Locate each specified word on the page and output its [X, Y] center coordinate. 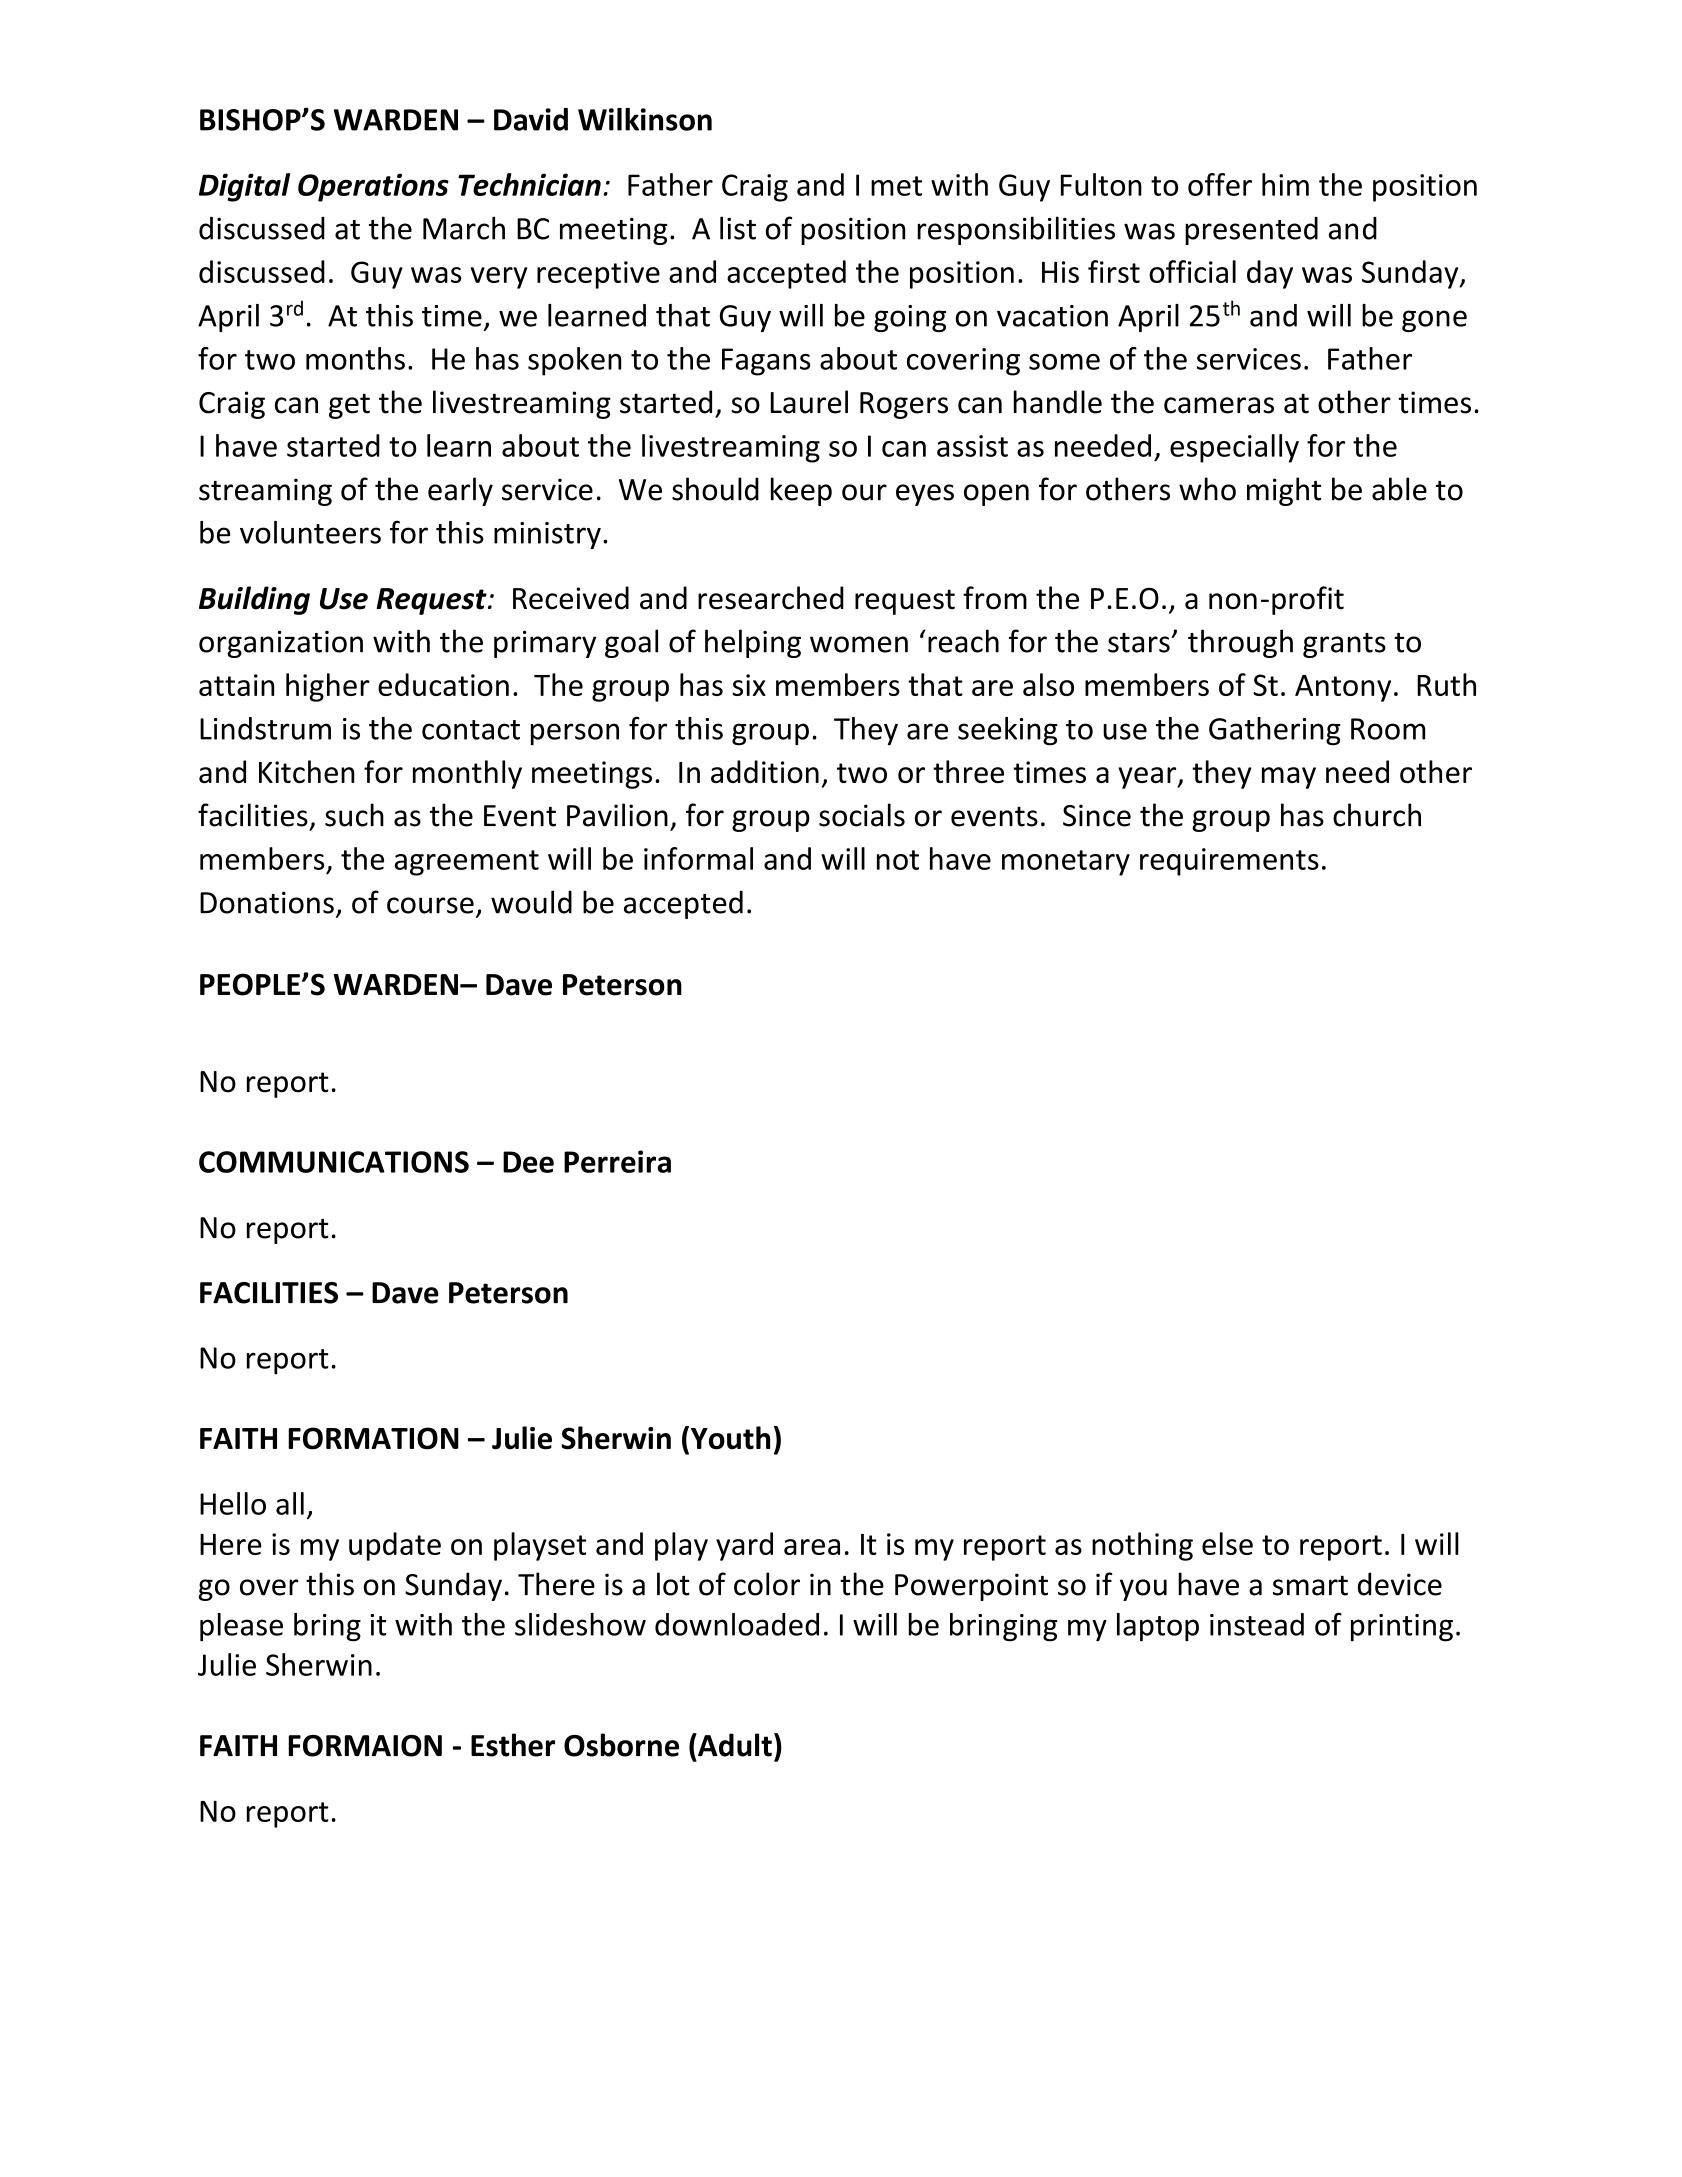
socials [862, 815]
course [430, 905]
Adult [734, 1745]
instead [1257, 1624]
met [896, 186]
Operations [373, 187]
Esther [513, 1745]
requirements [1229, 862]
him [1285, 184]
